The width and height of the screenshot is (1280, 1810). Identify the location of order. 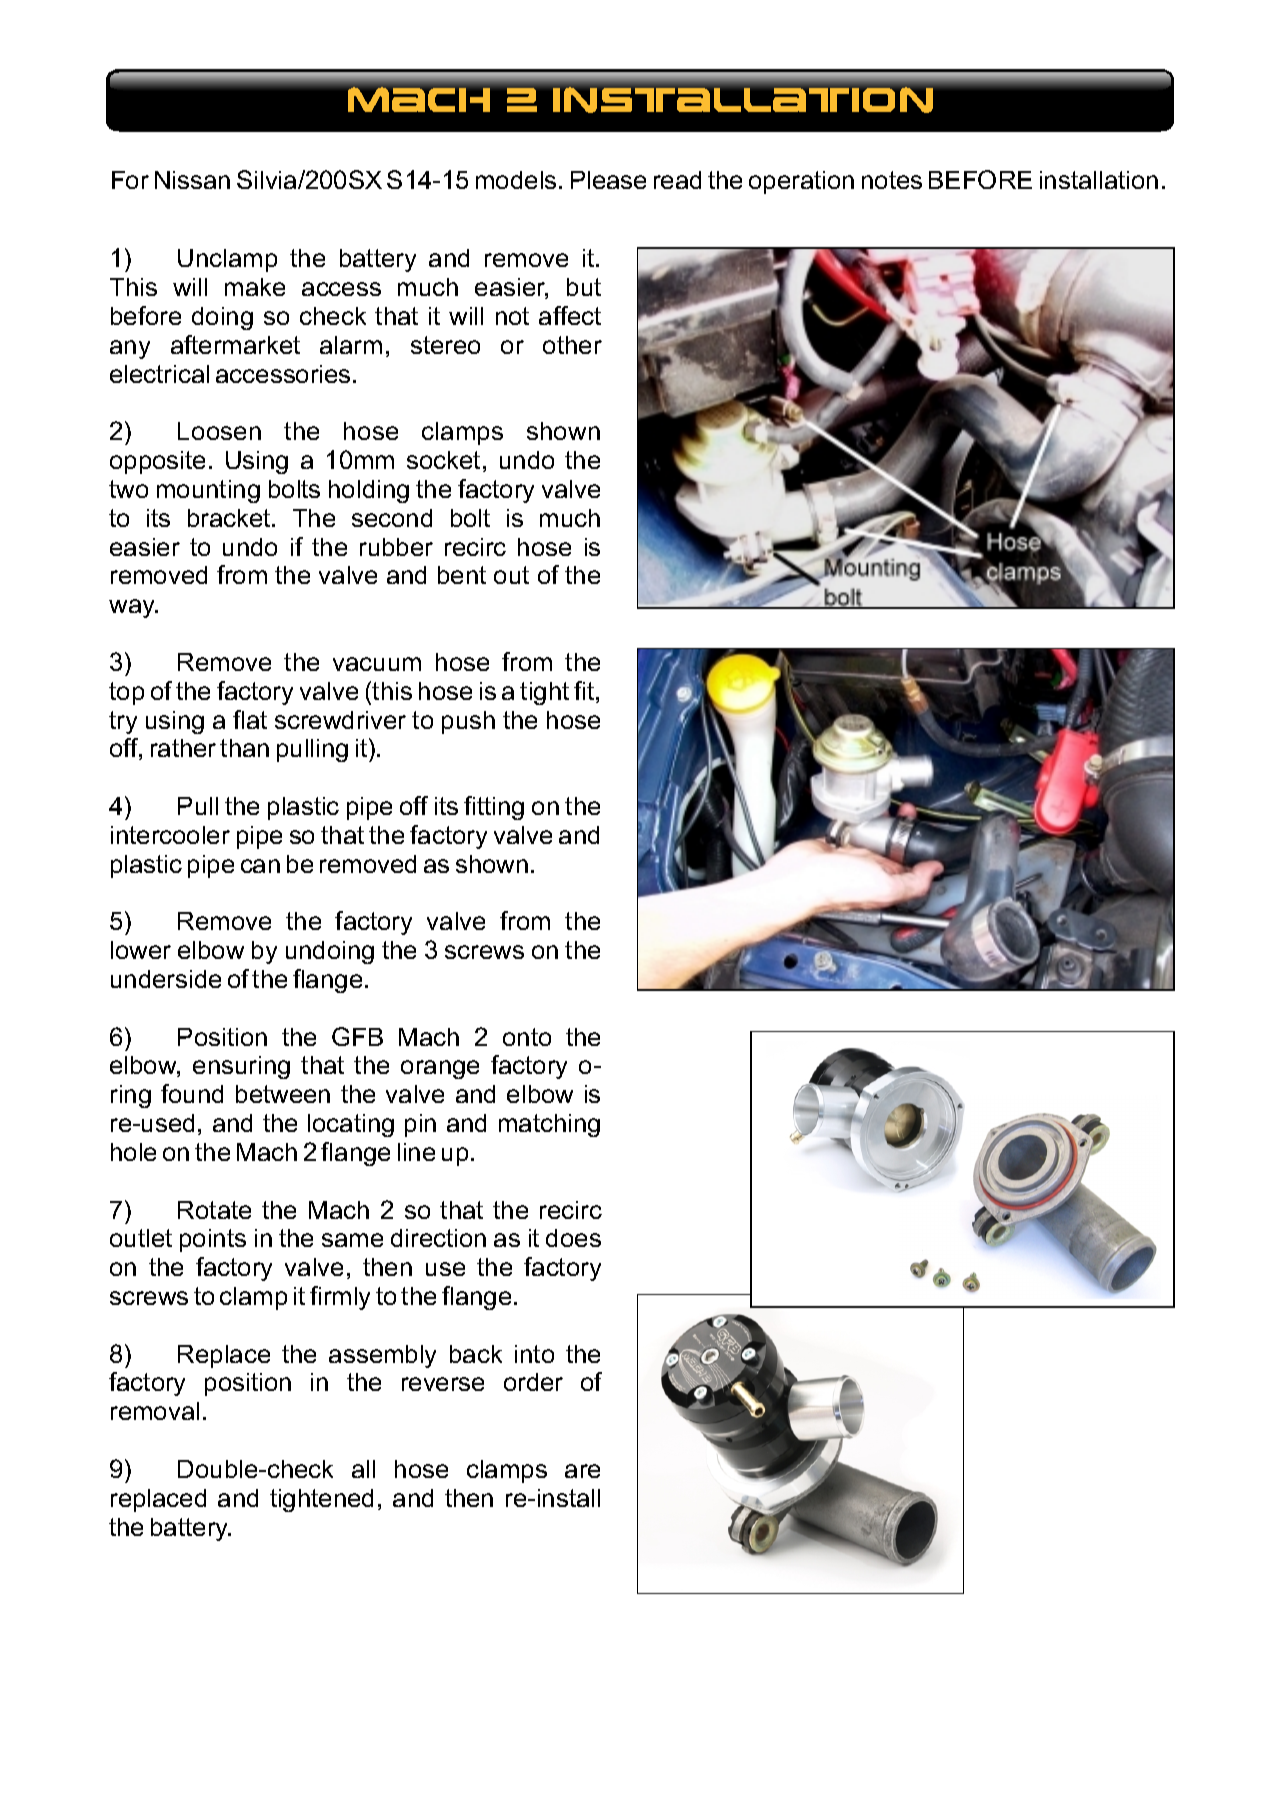
(533, 1382).
